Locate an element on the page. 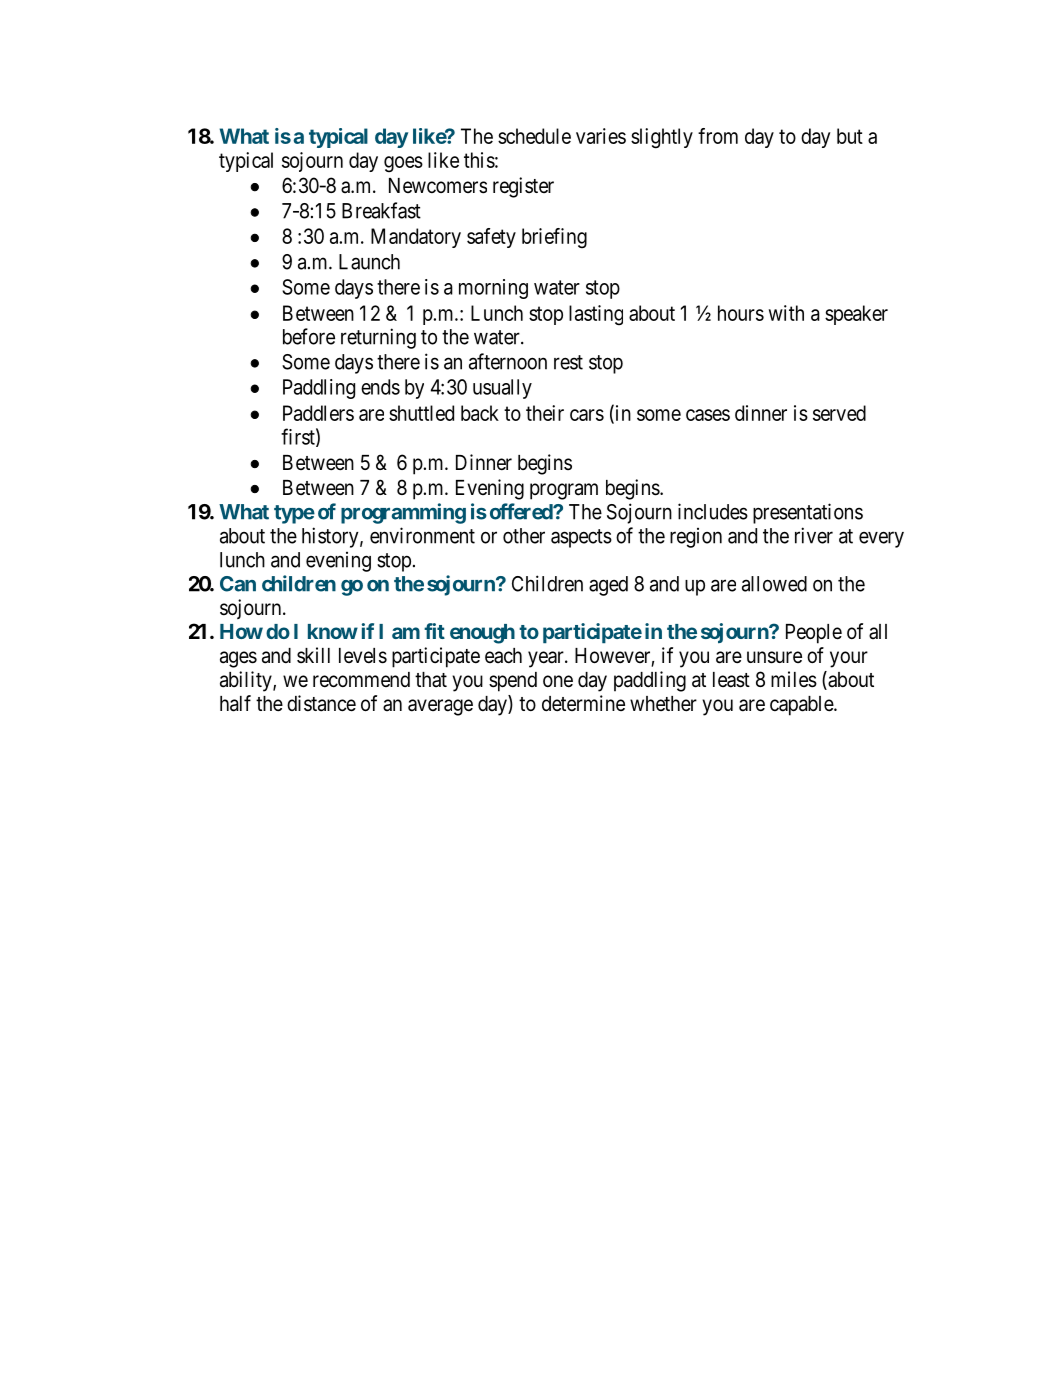  goes is located at coordinates (403, 164).
